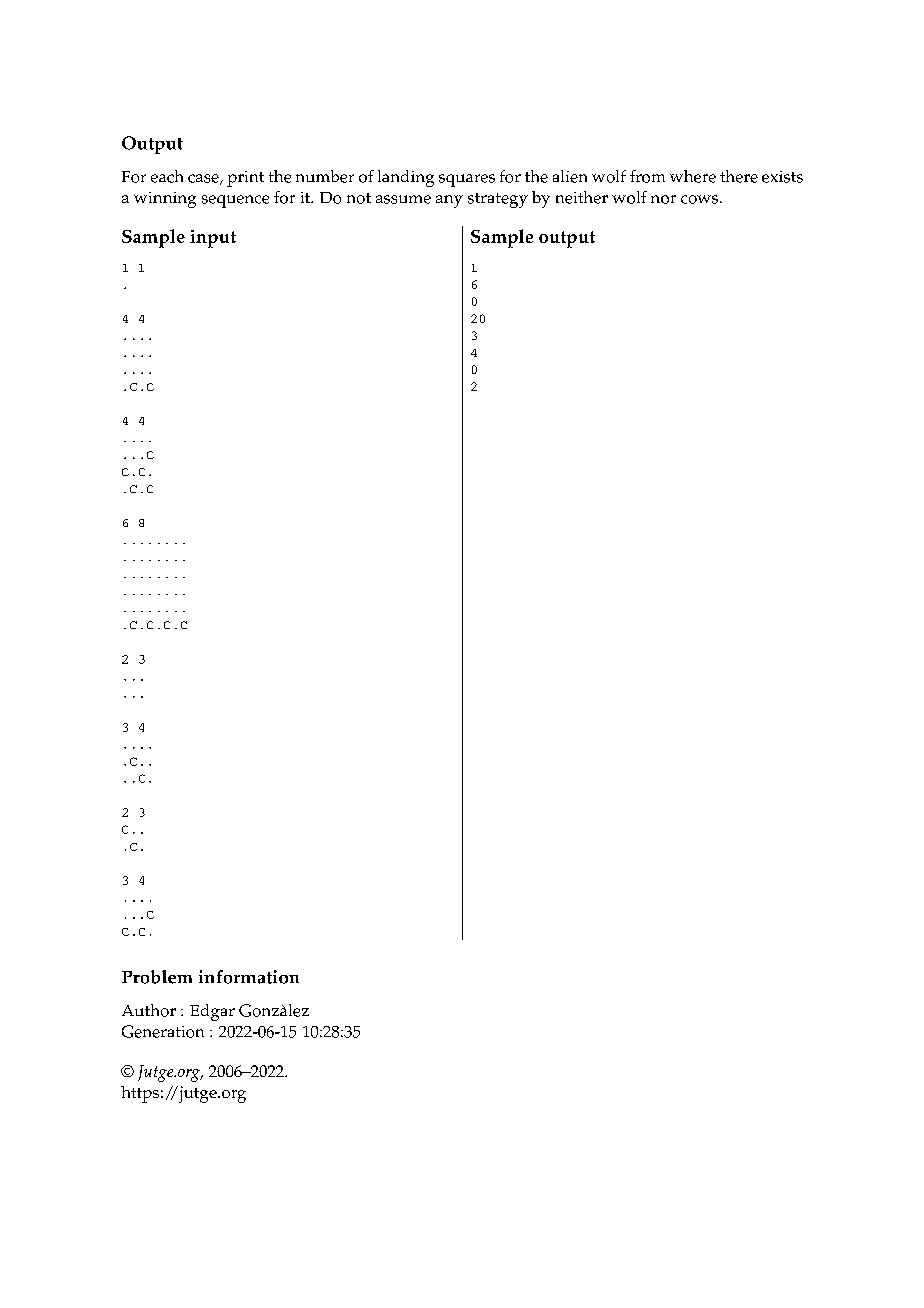 The width and height of the page is (924, 1308). What do you see at coordinates (663, 199) in the page?
I see `nor` at bounding box center [663, 199].
